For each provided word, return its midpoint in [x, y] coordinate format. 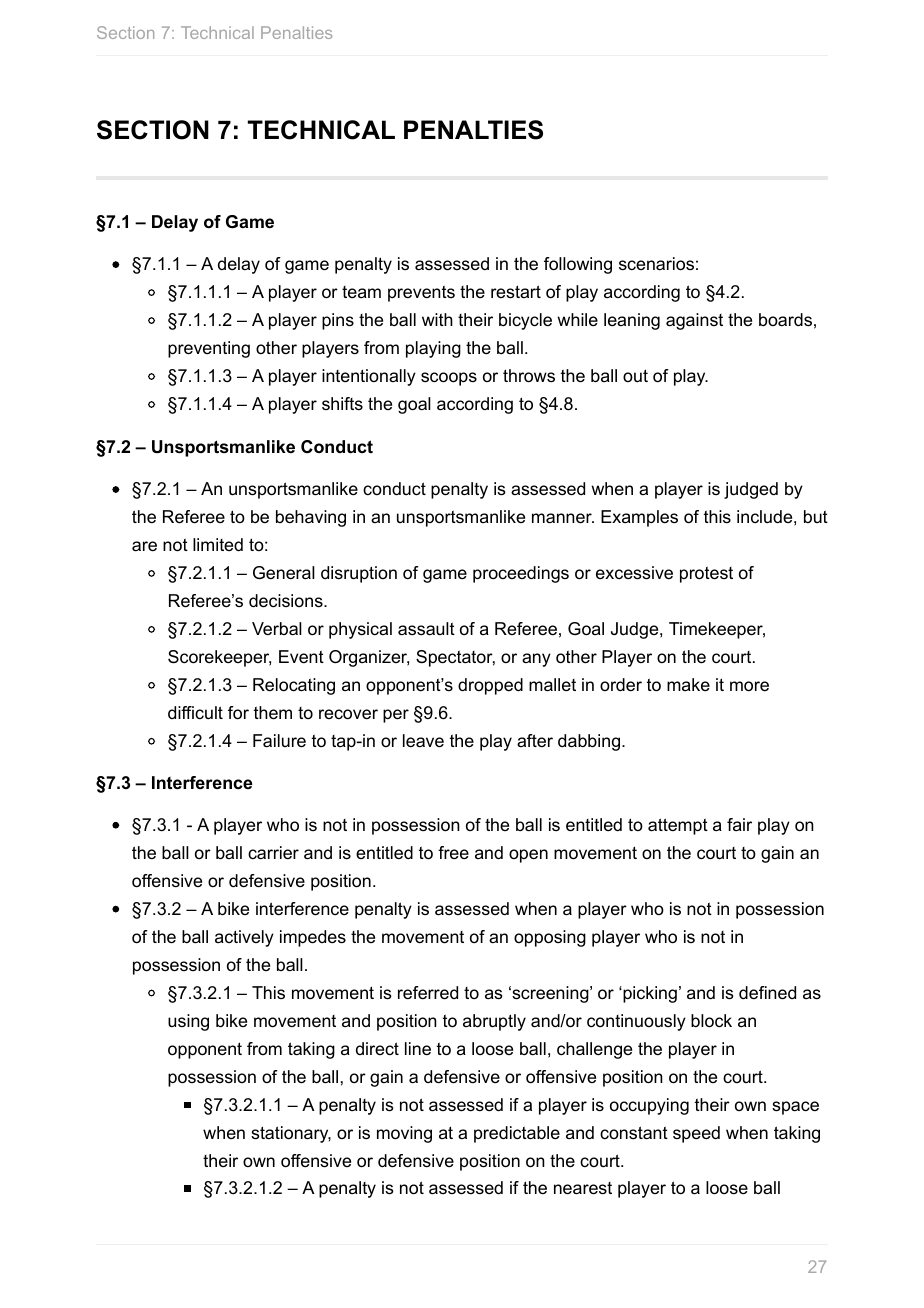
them [273, 713]
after [535, 740]
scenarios [656, 264]
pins [338, 321]
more [749, 686]
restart [516, 292]
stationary [291, 1134]
